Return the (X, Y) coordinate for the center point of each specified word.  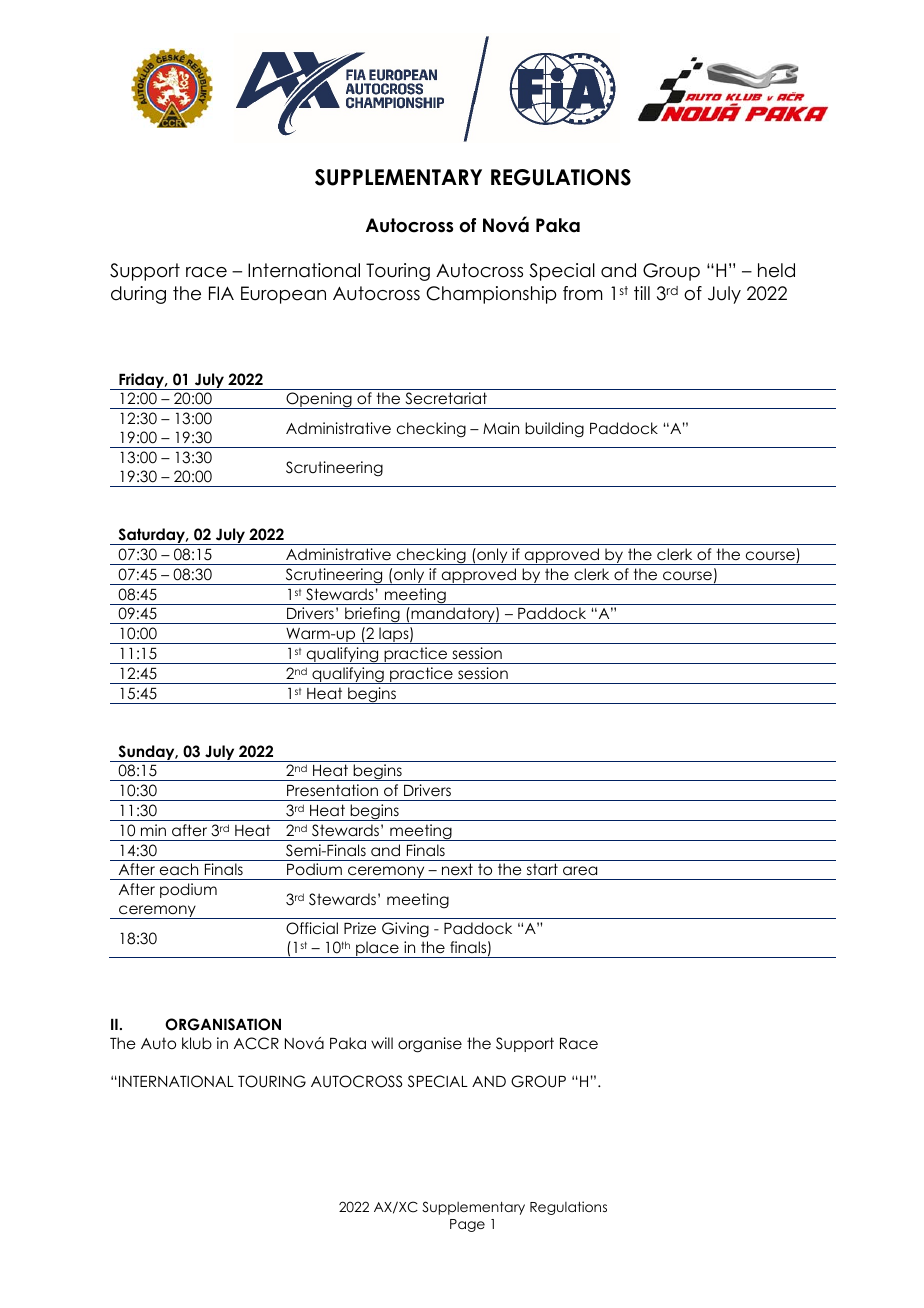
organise (430, 1045)
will (382, 1043)
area (580, 870)
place (377, 949)
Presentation (332, 790)
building (554, 429)
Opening (319, 400)
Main (501, 428)
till (642, 293)
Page (467, 1225)
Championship (491, 295)
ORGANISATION (223, 1024)
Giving (405, 929)
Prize (360, 928)
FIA (221, 293)
